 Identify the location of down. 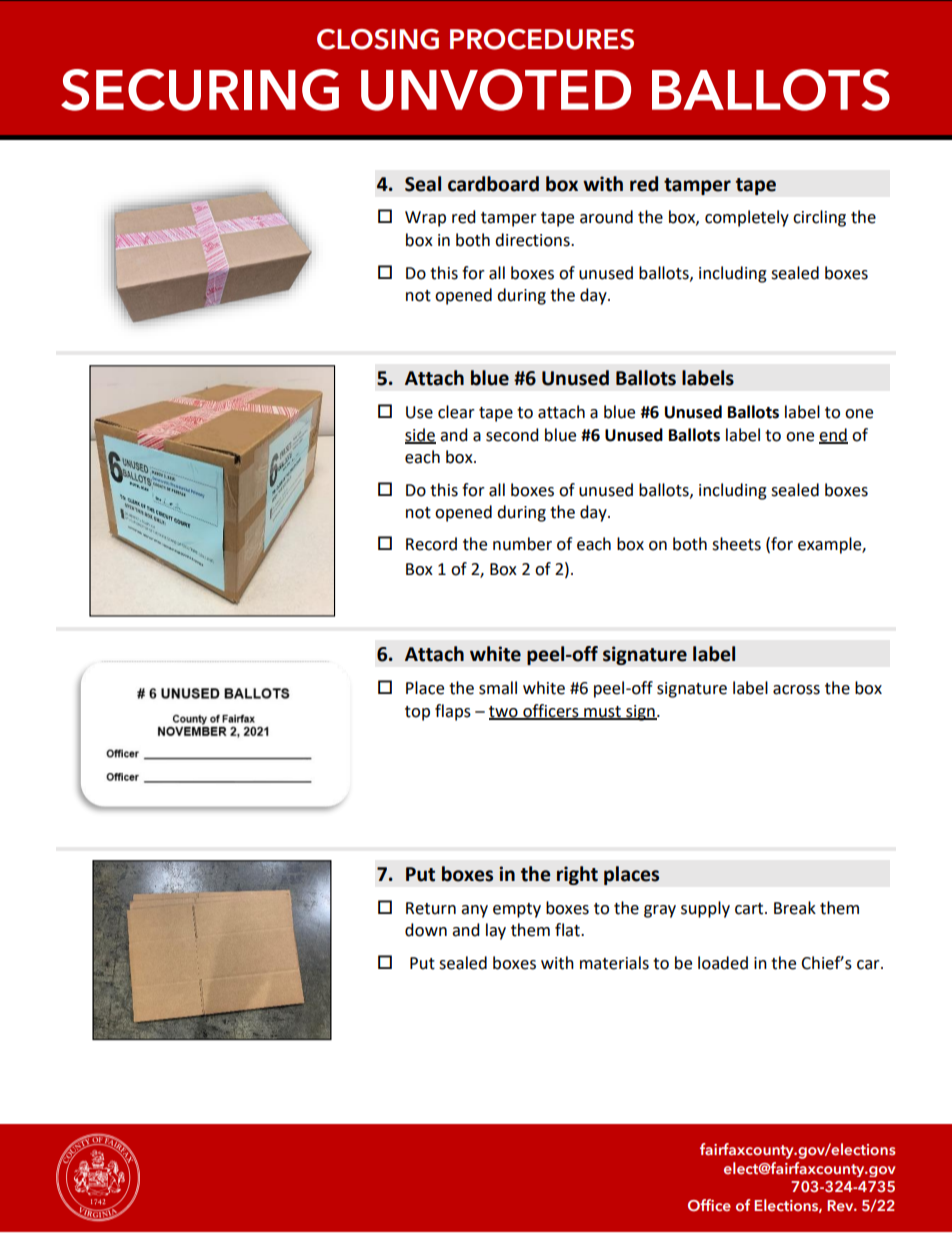
(426, 930).
